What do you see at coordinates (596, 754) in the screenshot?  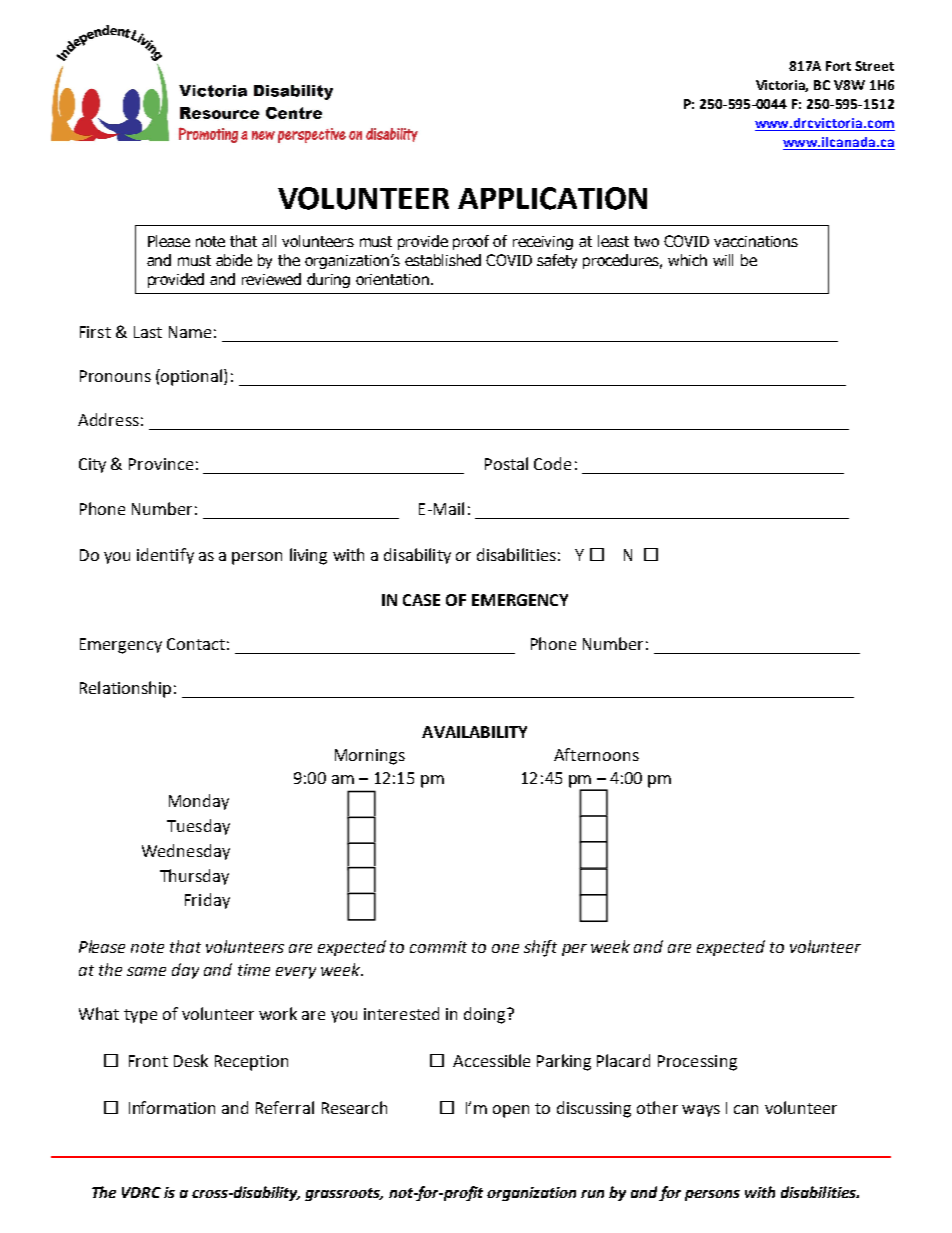 I see `Afternoons` at bounding box center [596, 754].
